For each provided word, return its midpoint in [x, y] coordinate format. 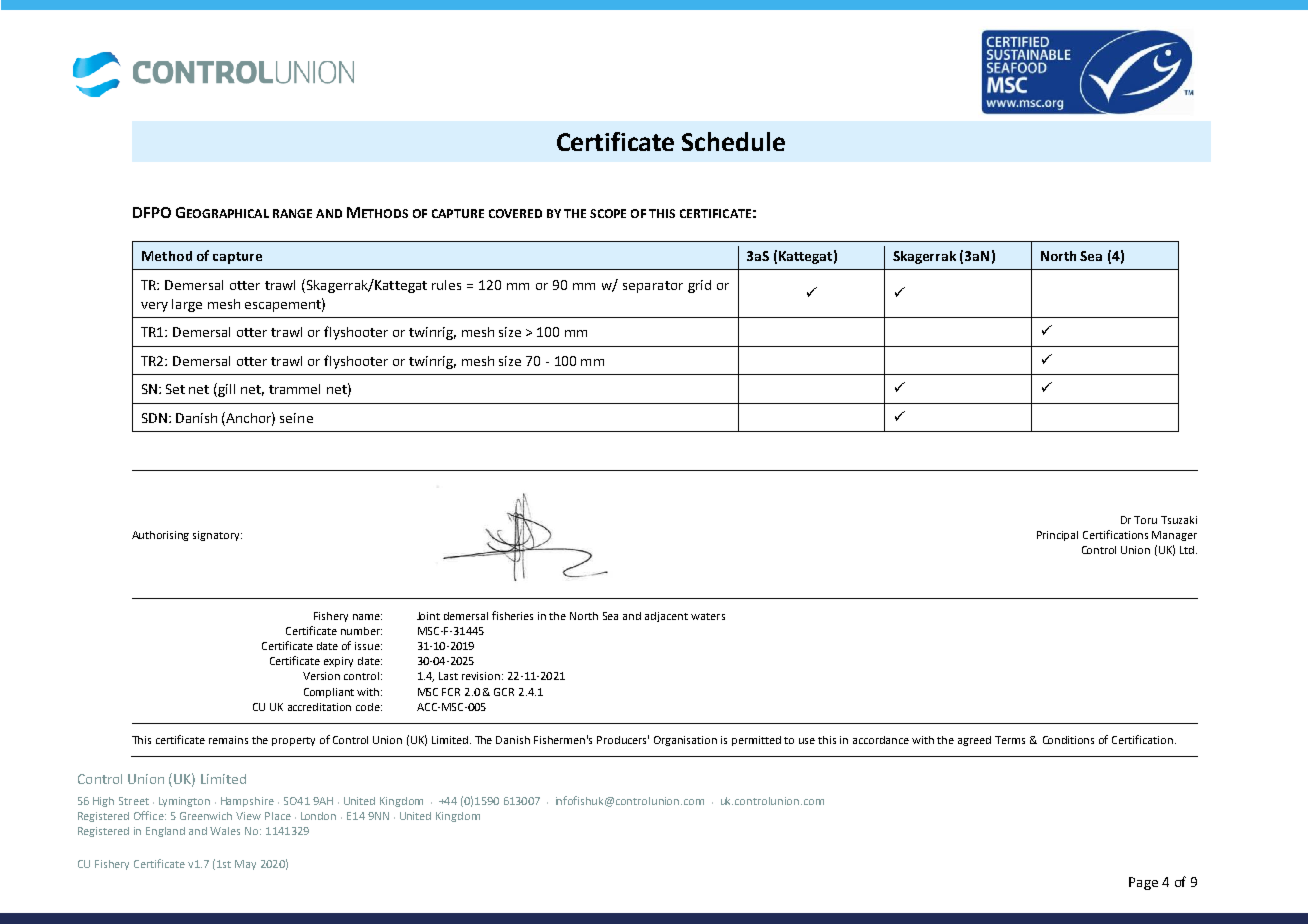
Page [1143, 883]
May [245, 865]
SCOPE [608, 213]
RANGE [292, 213]
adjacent [666, 617]
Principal [1057, 536]
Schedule [733, 141]
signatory [217, 536]
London [318, 816]
